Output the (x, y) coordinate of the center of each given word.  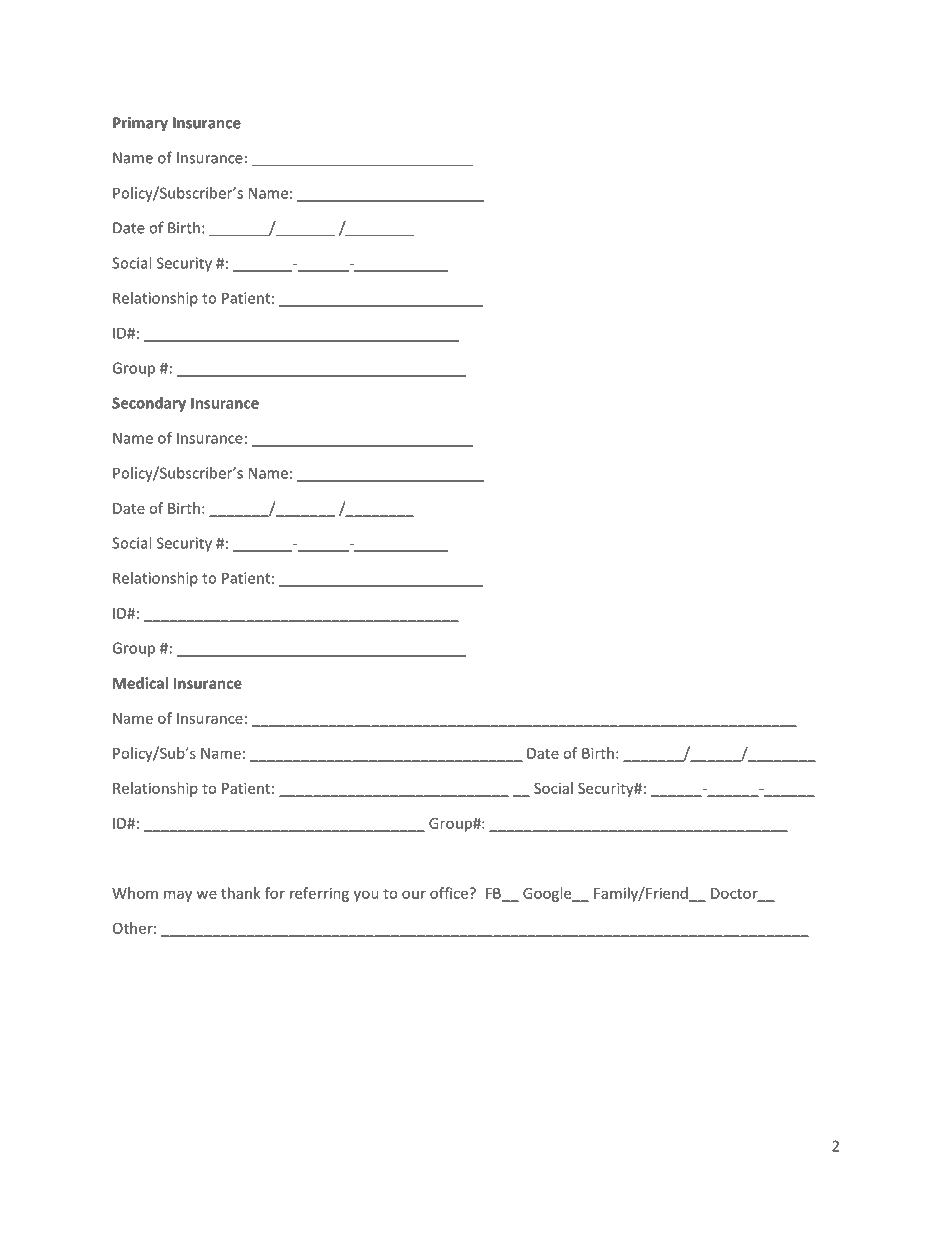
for (275, 893)
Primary (140, 124)
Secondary (149, 404)
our (414, 894)
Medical (140, 683)
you (366, 896)
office (450, 893)
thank (241, 893)
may (178, 896)
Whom (135, 893)
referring (319, 894)
